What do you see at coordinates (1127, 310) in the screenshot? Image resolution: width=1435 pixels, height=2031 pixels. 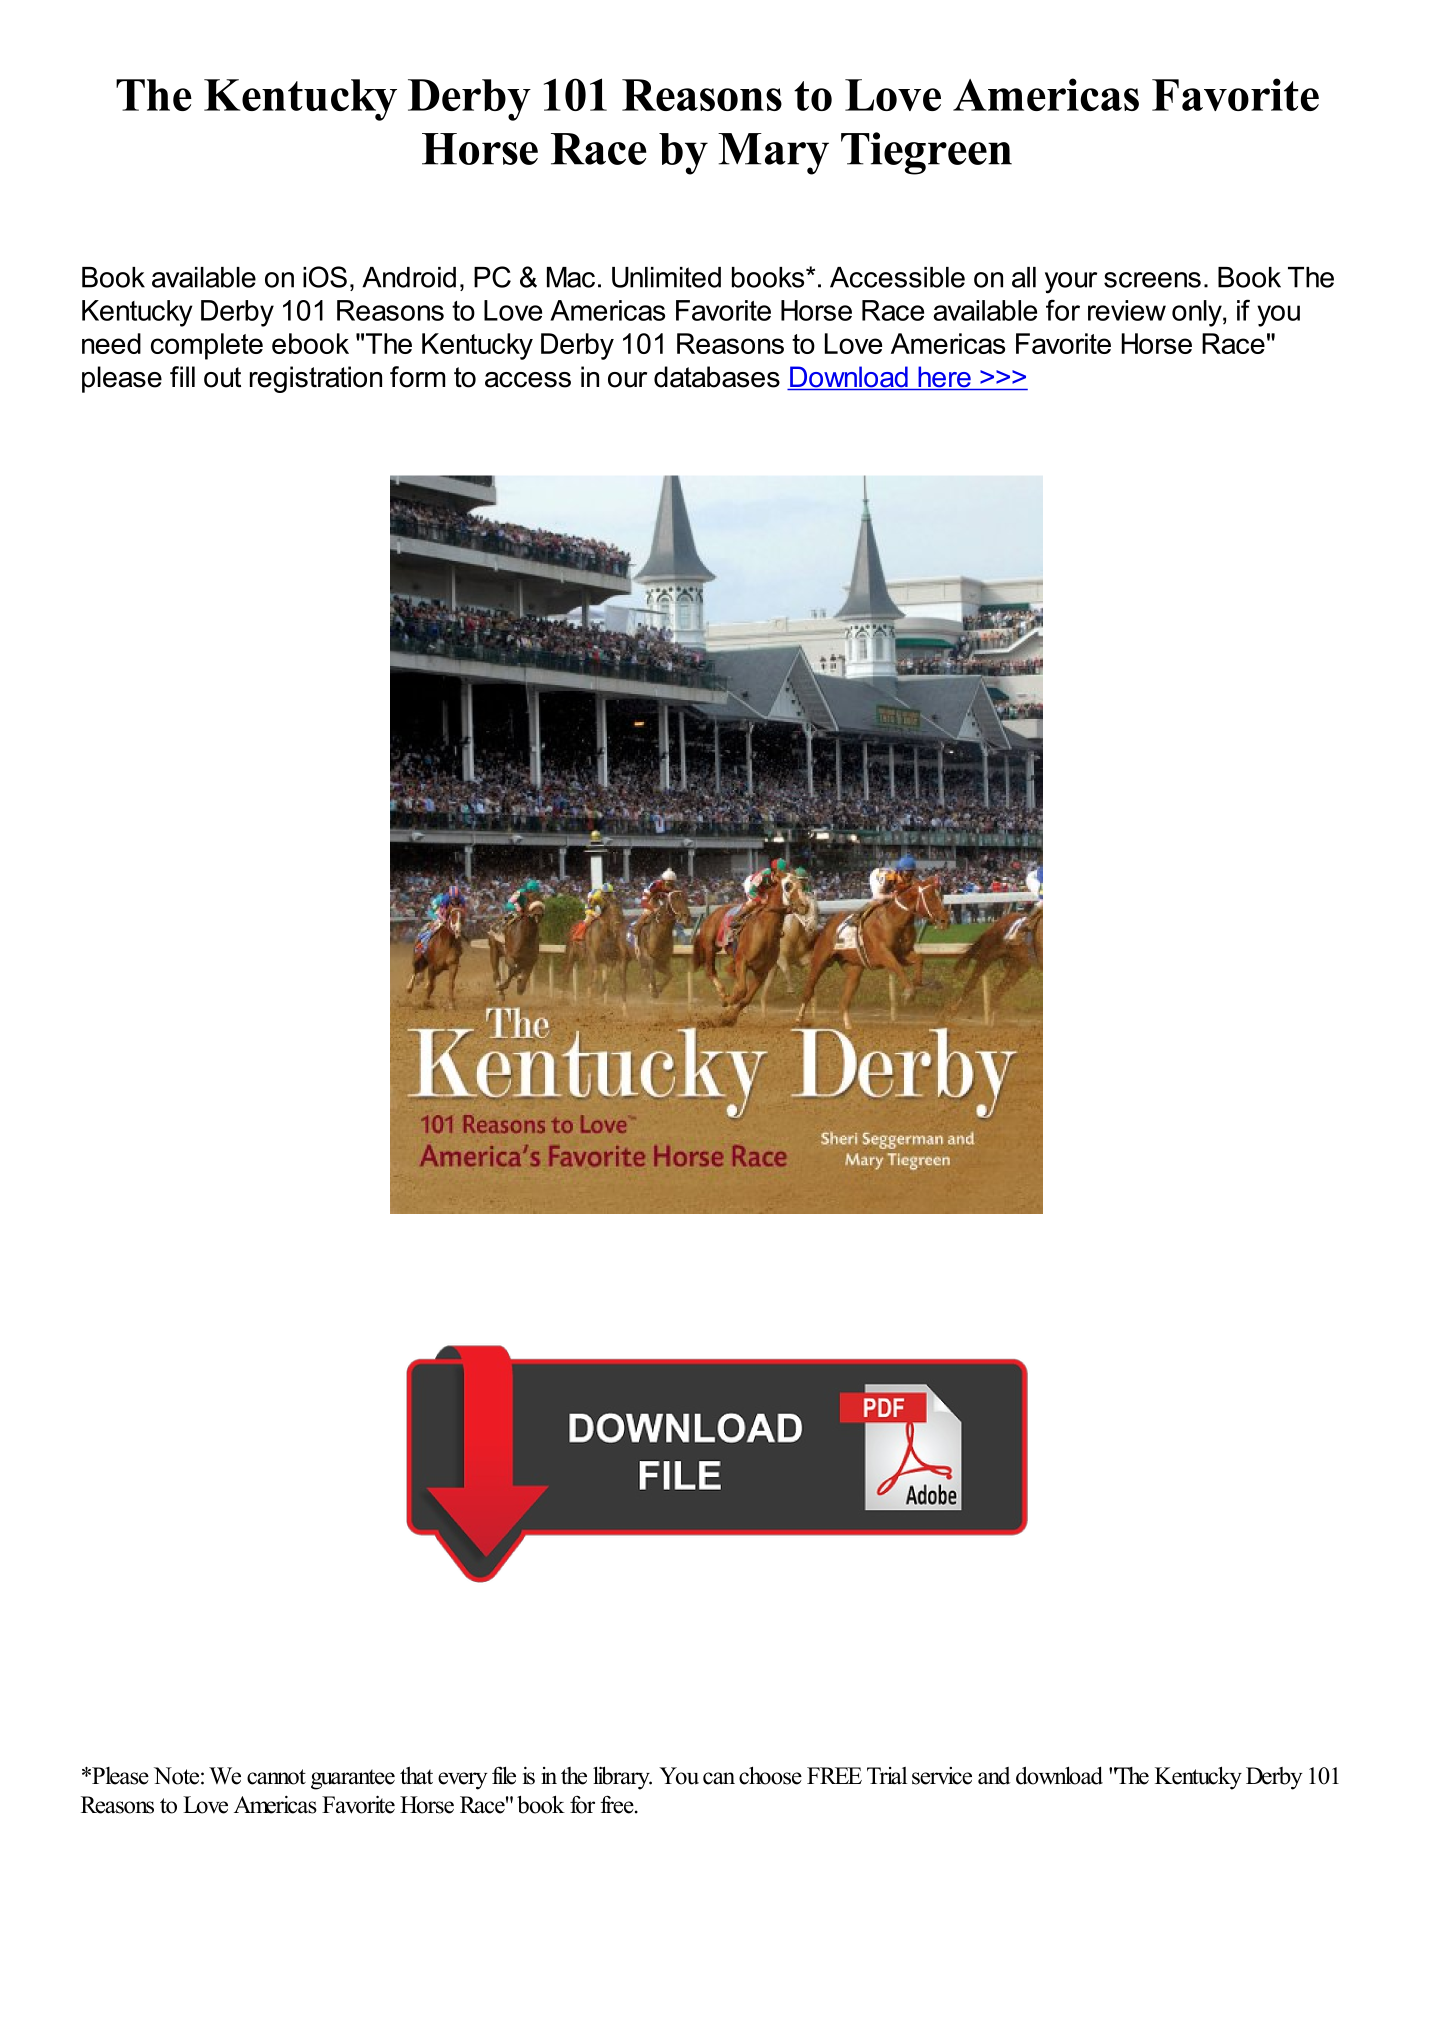 I see `review` at bounding box center [1127, 310].
